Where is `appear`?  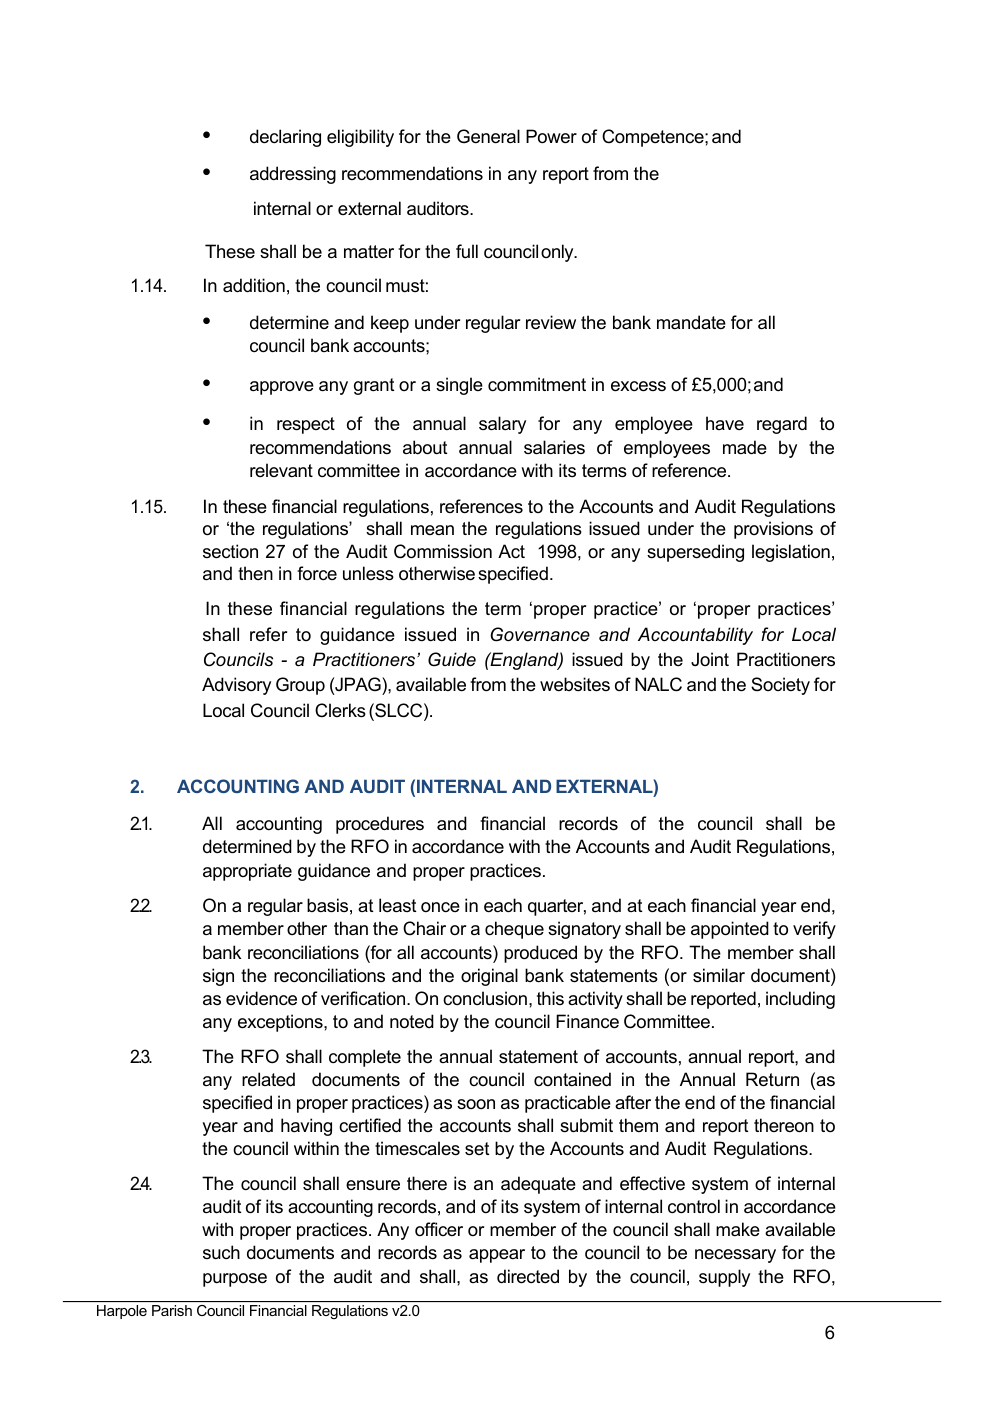
appear is located at coordinates (497, 1256).
